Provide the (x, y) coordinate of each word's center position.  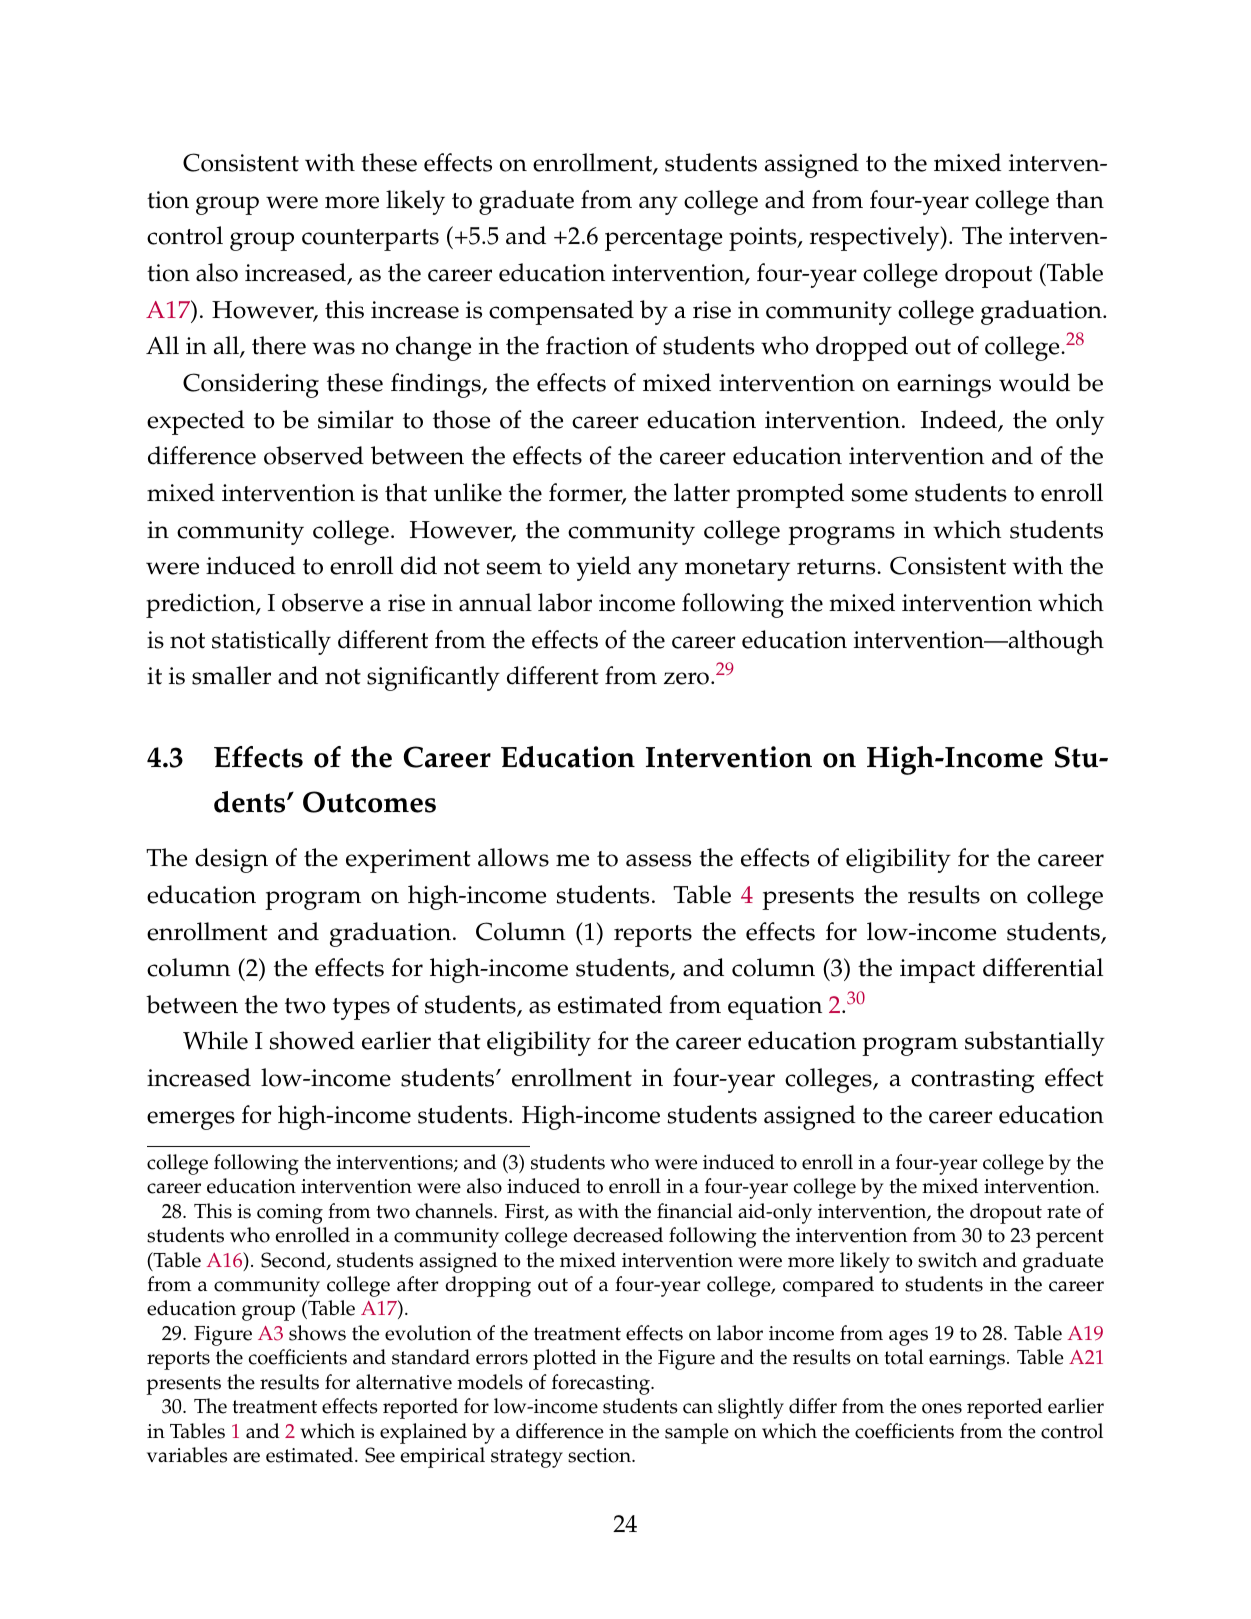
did (419, 565)
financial (695, 1211)
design (231, 860)
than (1080, 199)
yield (603, 568)
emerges (191, 1120)
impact (937, 971)
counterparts (370, 240)
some (879, 495)
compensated (561, 312)
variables (187, 1455)
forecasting (602, 1384)
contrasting (973, 1081)
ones (942, 1408)
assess (658, 860)
